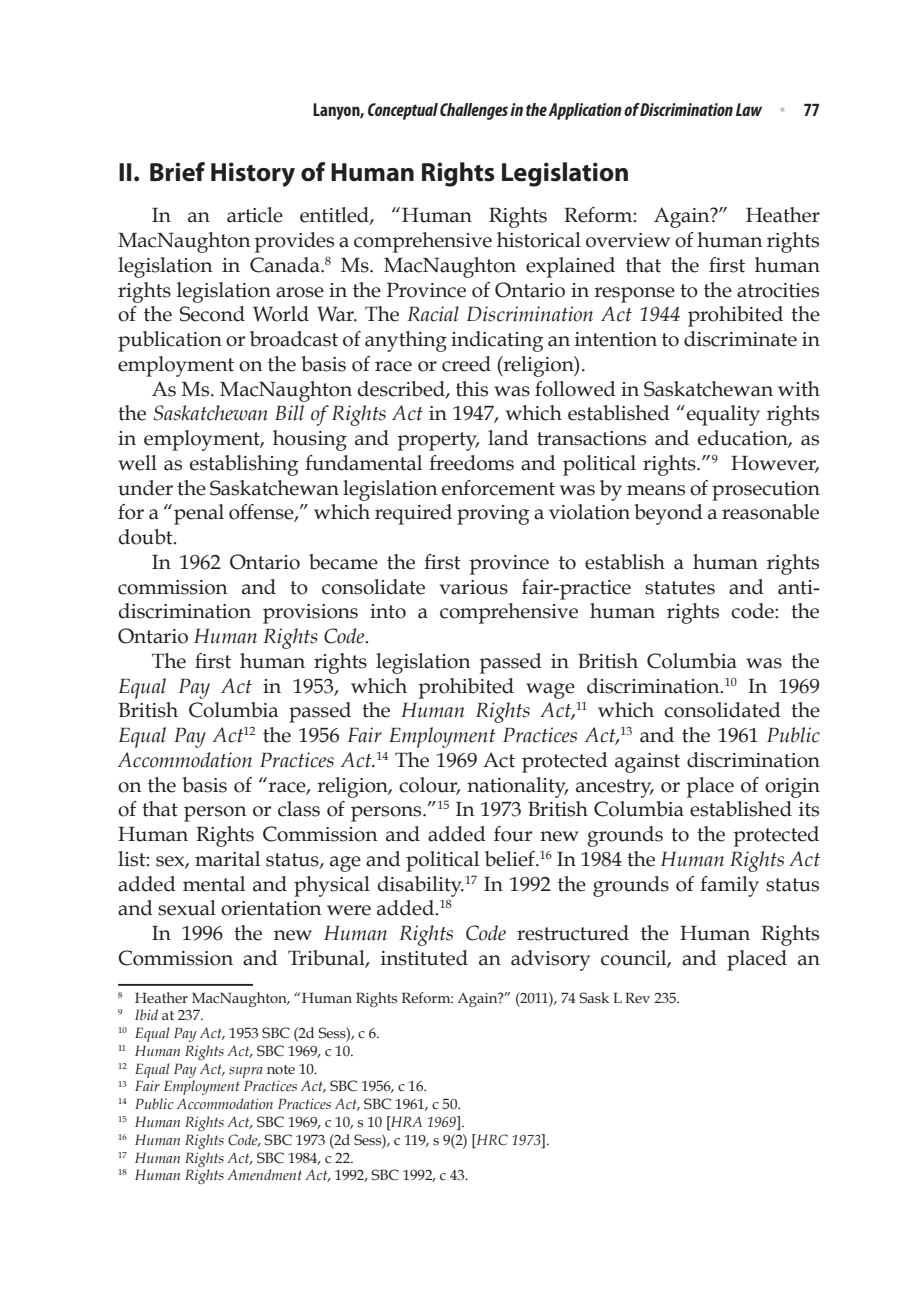 The image size is (911, 1316). What do you see at coordinates (199, 514) in the screenshot?
I see `penal` at bounding box center [199, 514].
